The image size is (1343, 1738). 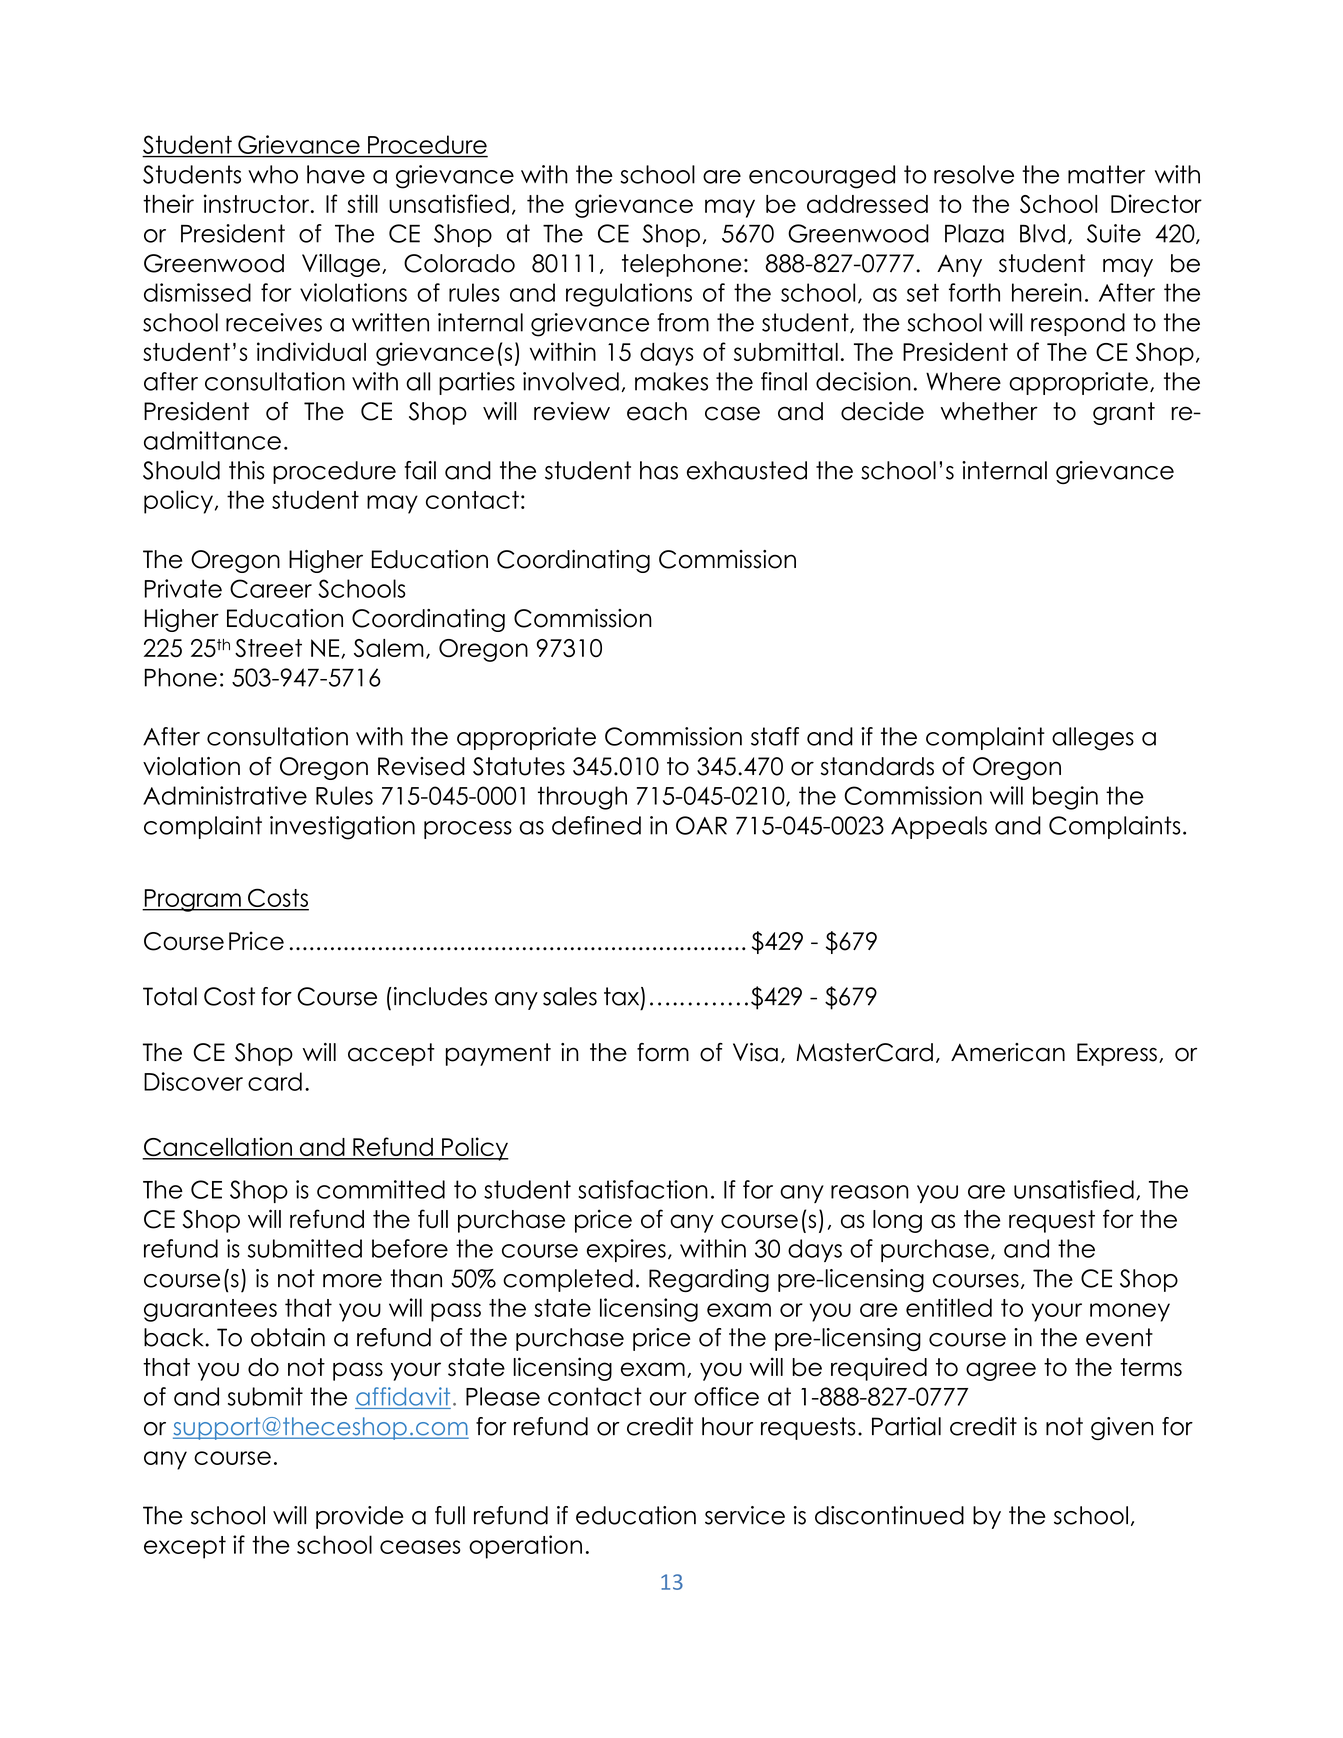 I want to click on entitled, so click(x=949, y=1307).
